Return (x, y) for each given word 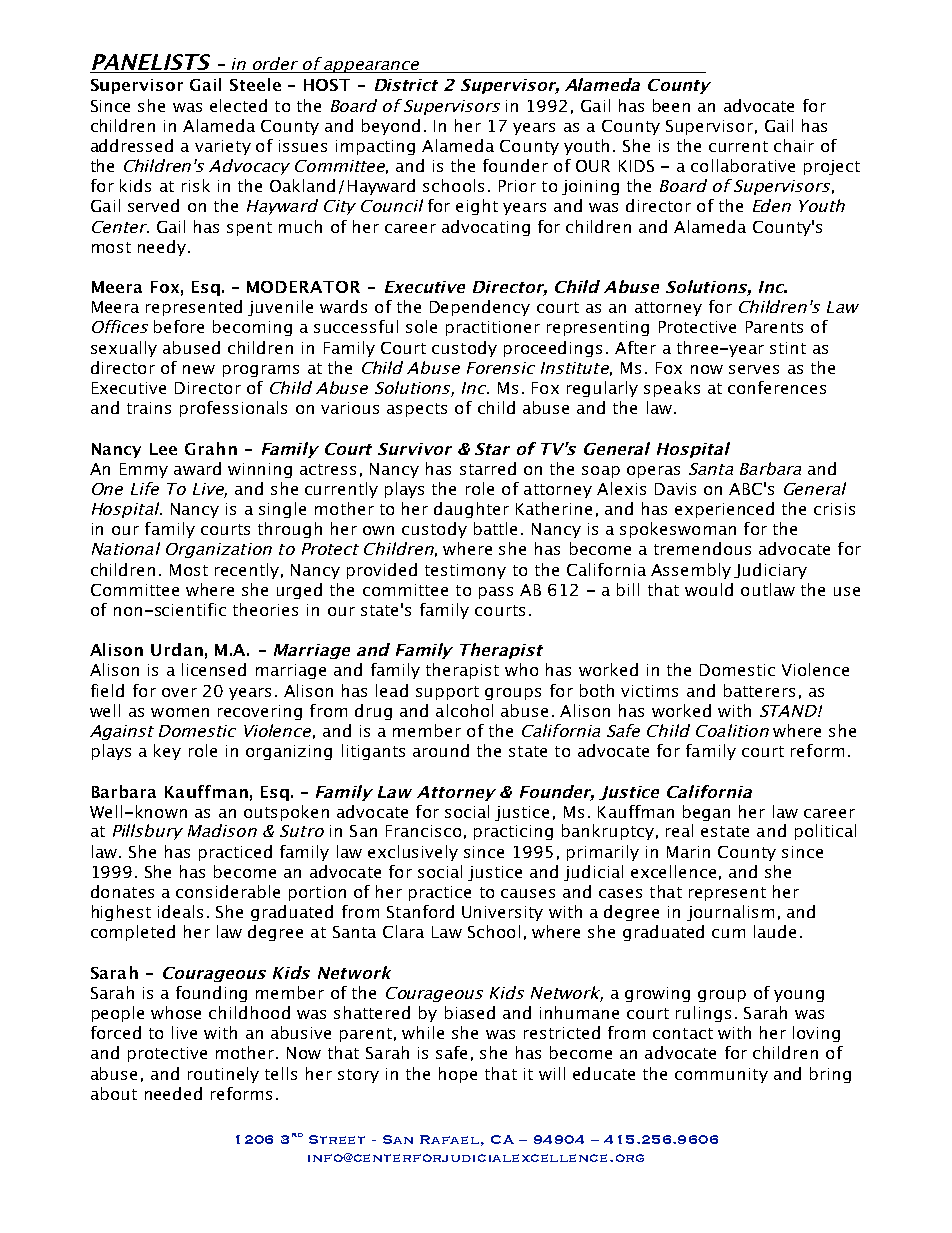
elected (238, 105)
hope (458, 1075)
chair (794, 145)
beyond (391, 127)
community (721, 1075)
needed (173, 1093)
